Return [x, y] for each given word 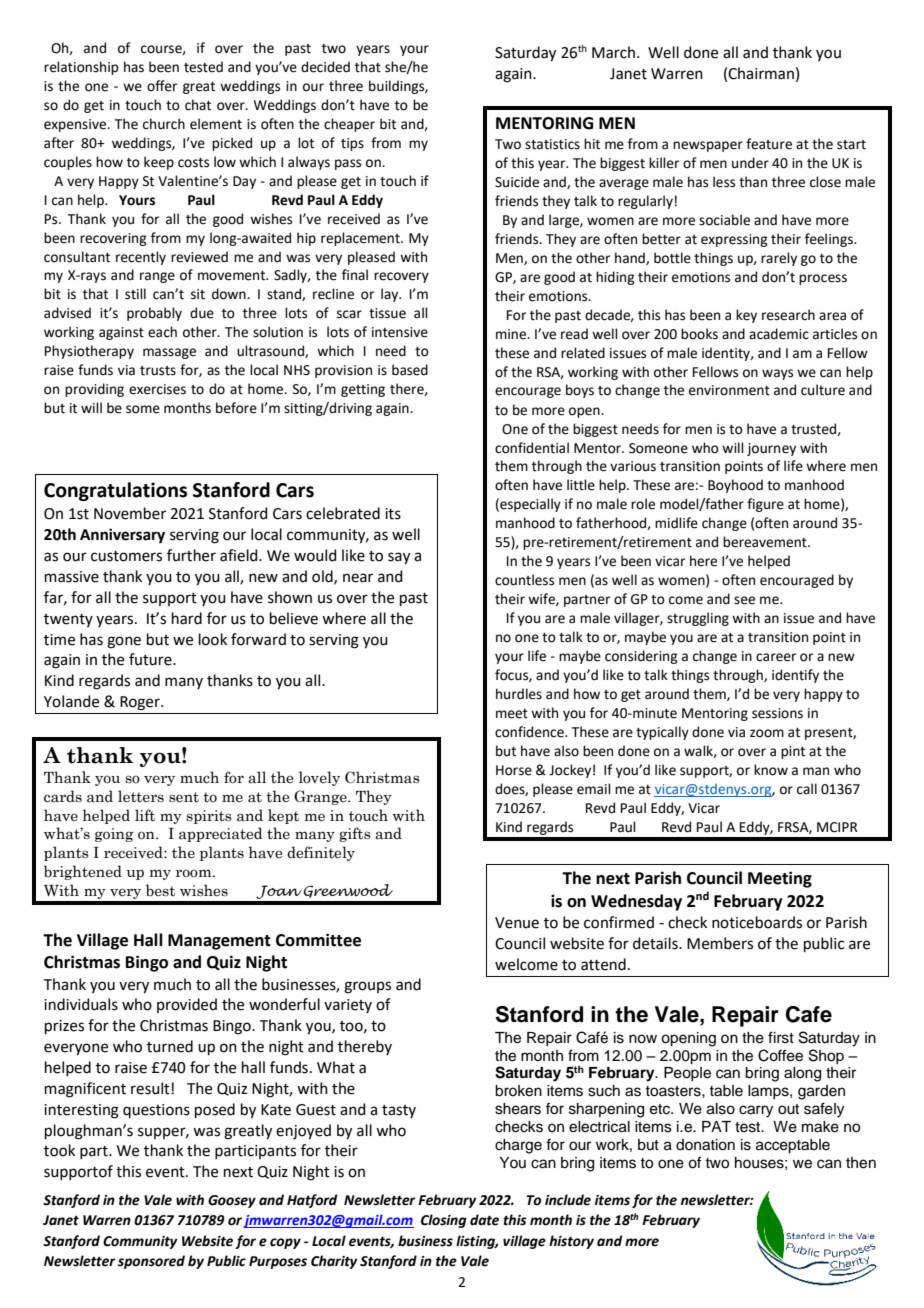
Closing [444, 1221]
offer [162, 86]
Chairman [761, 73]
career [776, 657]
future [151, 659]
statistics [552, 144]
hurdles [519, 694]
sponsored [151, 1262]
